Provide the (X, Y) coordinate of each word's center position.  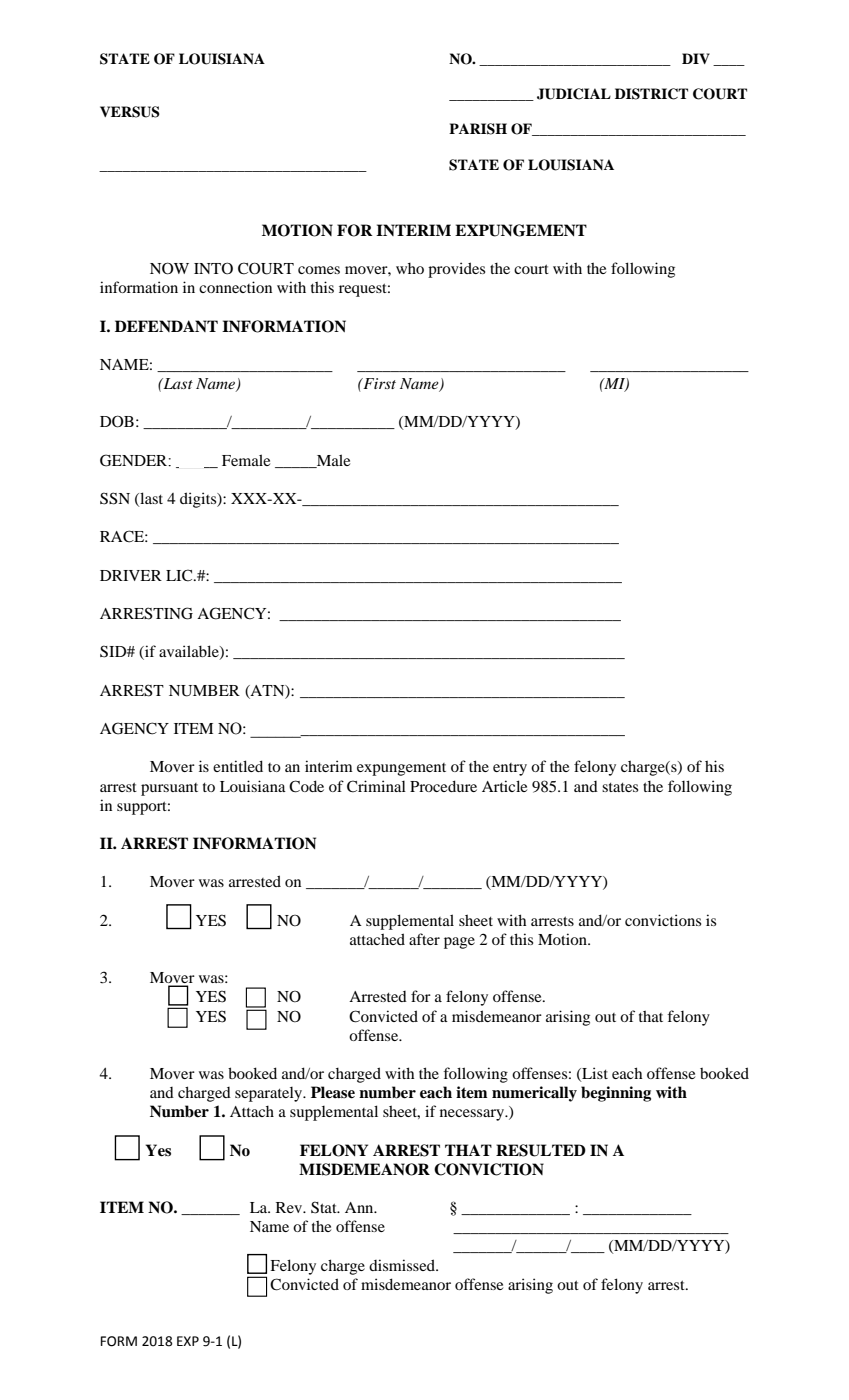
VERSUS (130, 112)
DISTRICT (651, 94)
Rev (290, 1207)
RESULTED (541, 1150)
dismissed (403, 1265)
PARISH (478, 129)
